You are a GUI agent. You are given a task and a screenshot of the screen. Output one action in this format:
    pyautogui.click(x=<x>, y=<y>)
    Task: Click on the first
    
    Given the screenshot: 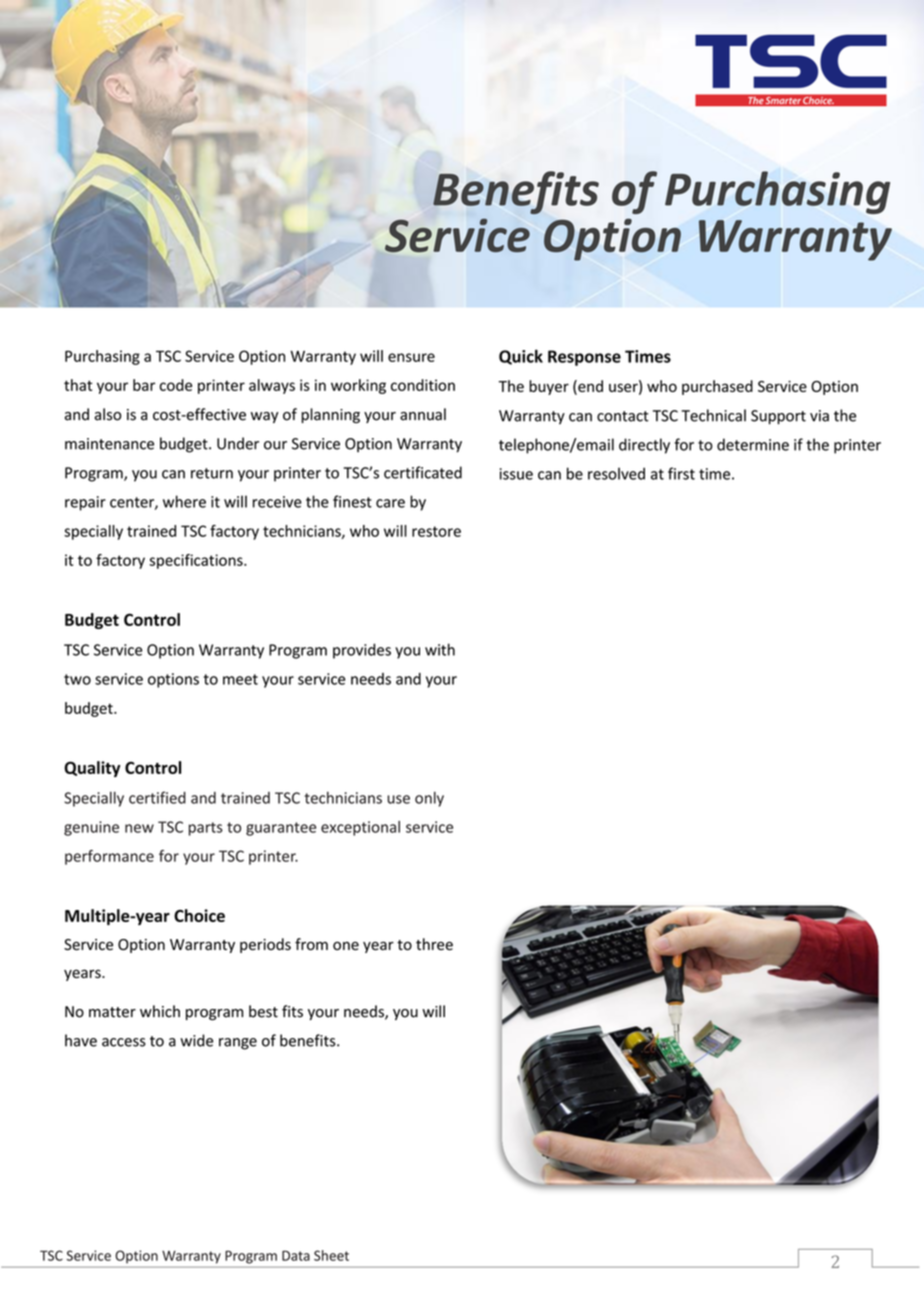 What is the action you would take?
    pyautogui.click(x=681, y=473)
